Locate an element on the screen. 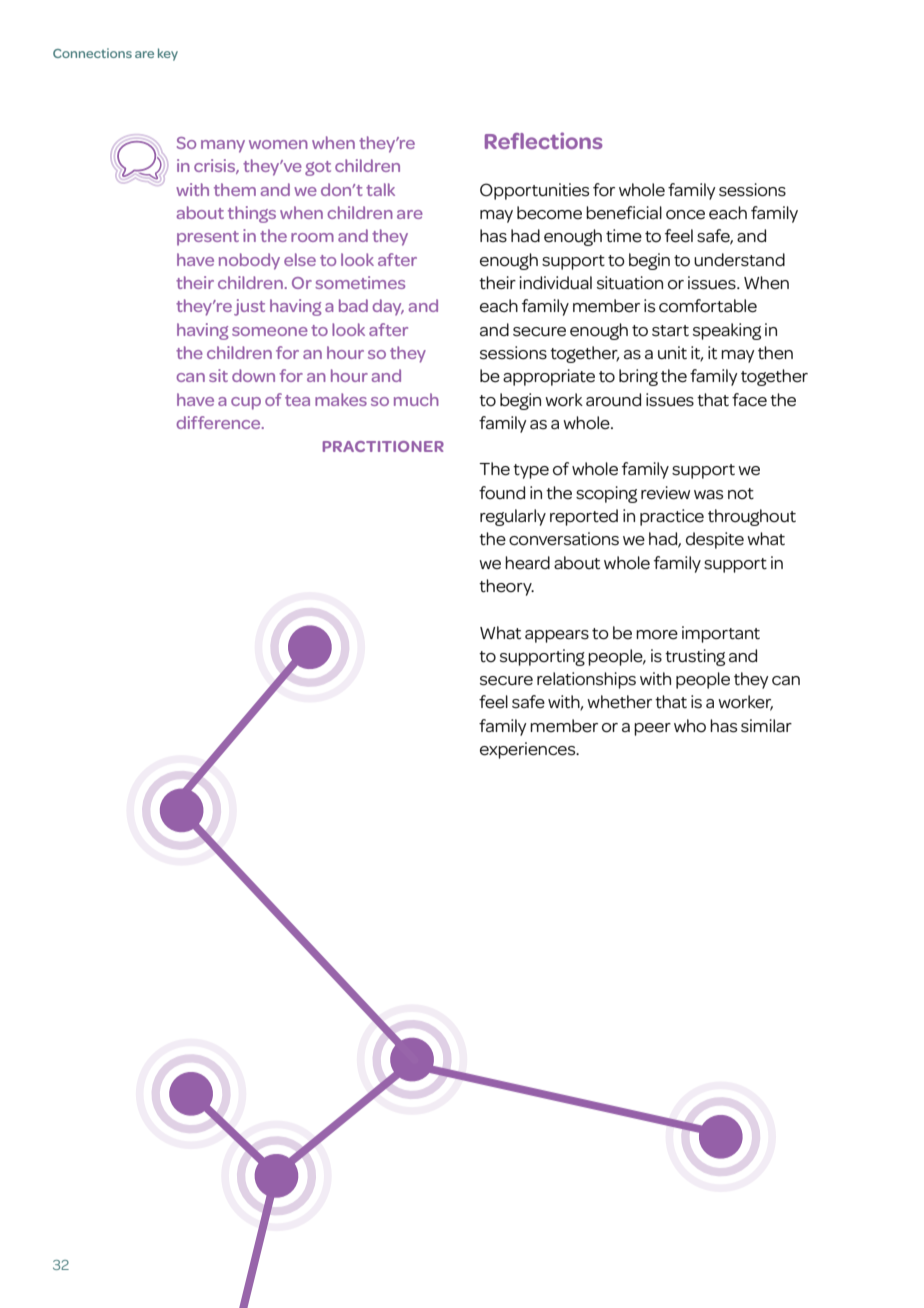  much is located at coordinates (416, 399).
